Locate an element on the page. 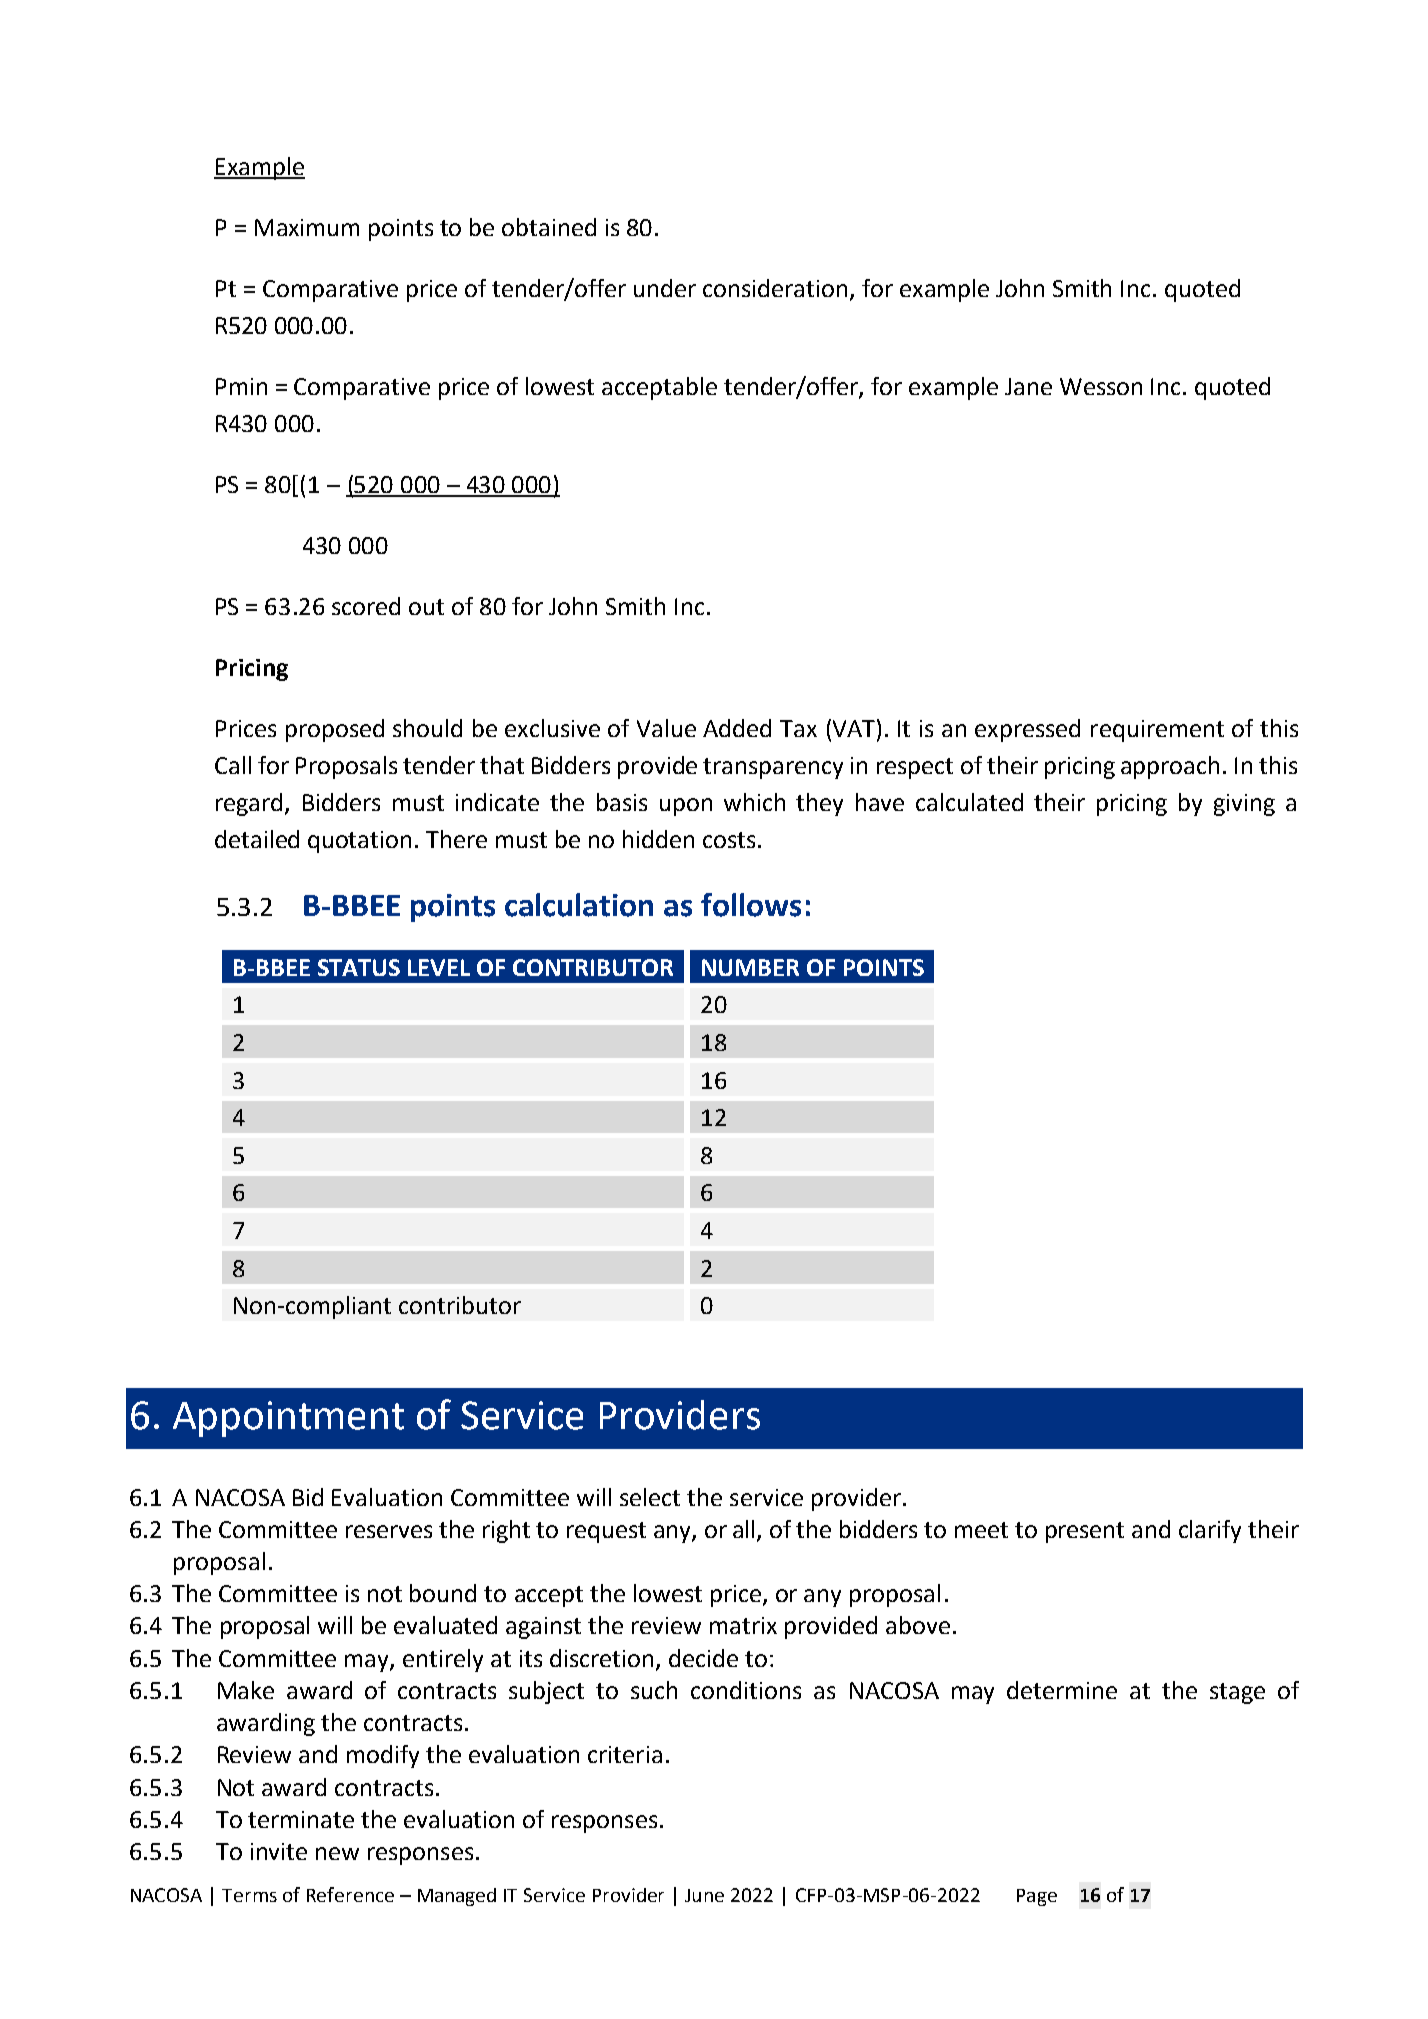 The width and height of the image is (1428, 2019). follows is located at coordinates (751, 905).
